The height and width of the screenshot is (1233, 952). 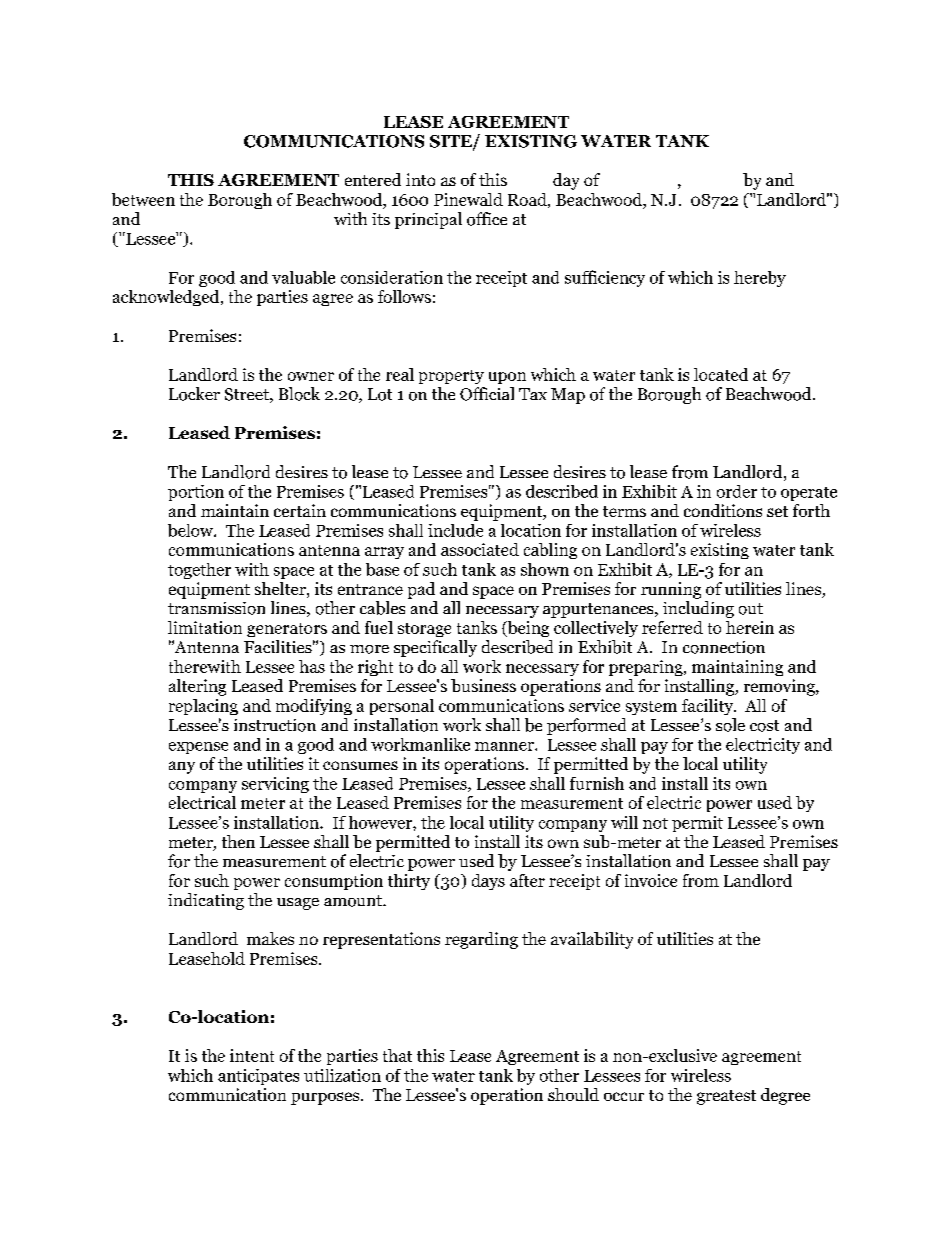 What do you see at coordinates (488, 882) in the screenshot?
I see `days` at bounding box center [488, 882].
